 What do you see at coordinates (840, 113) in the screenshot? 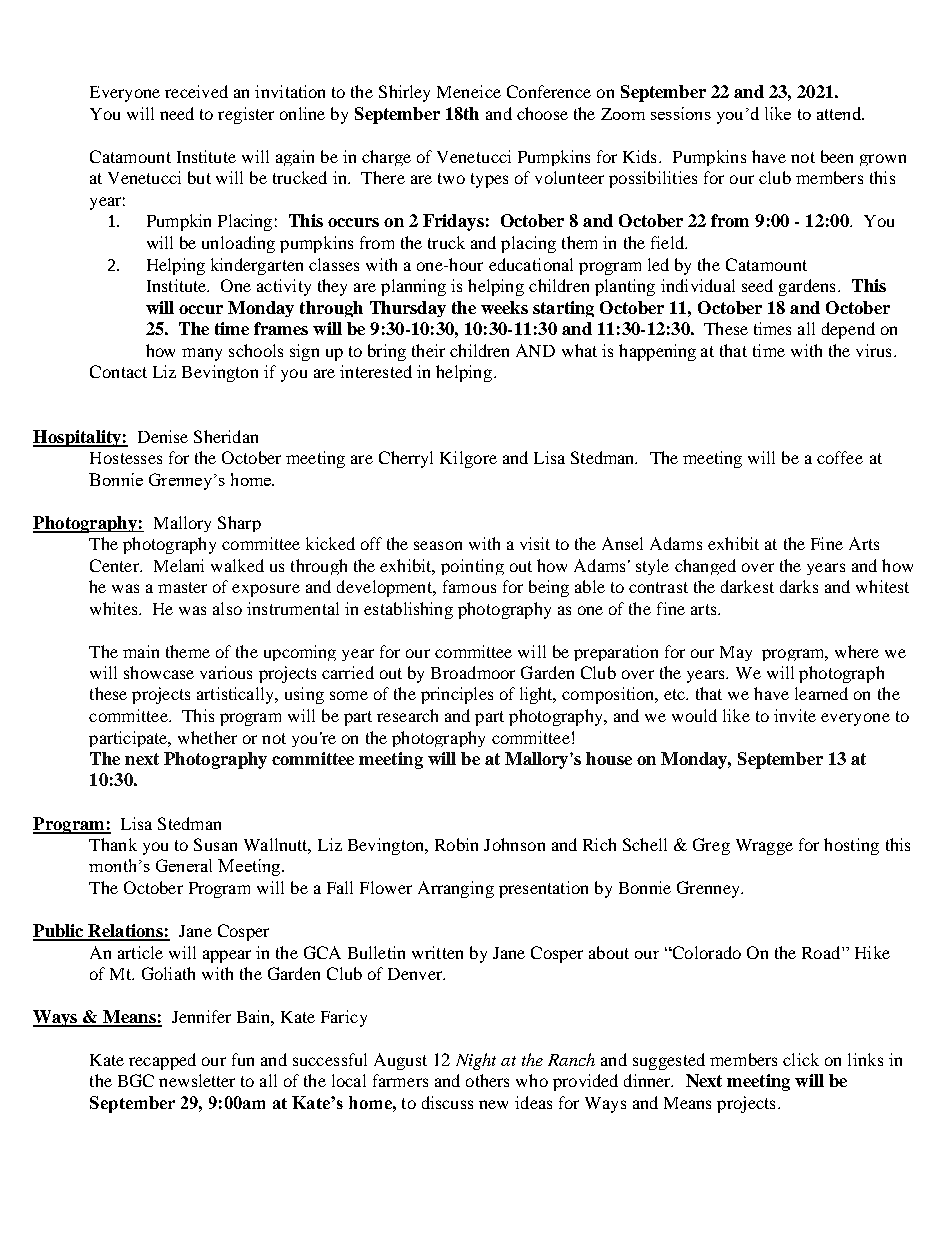
I see `attend` at bounding box center [840, 113].
